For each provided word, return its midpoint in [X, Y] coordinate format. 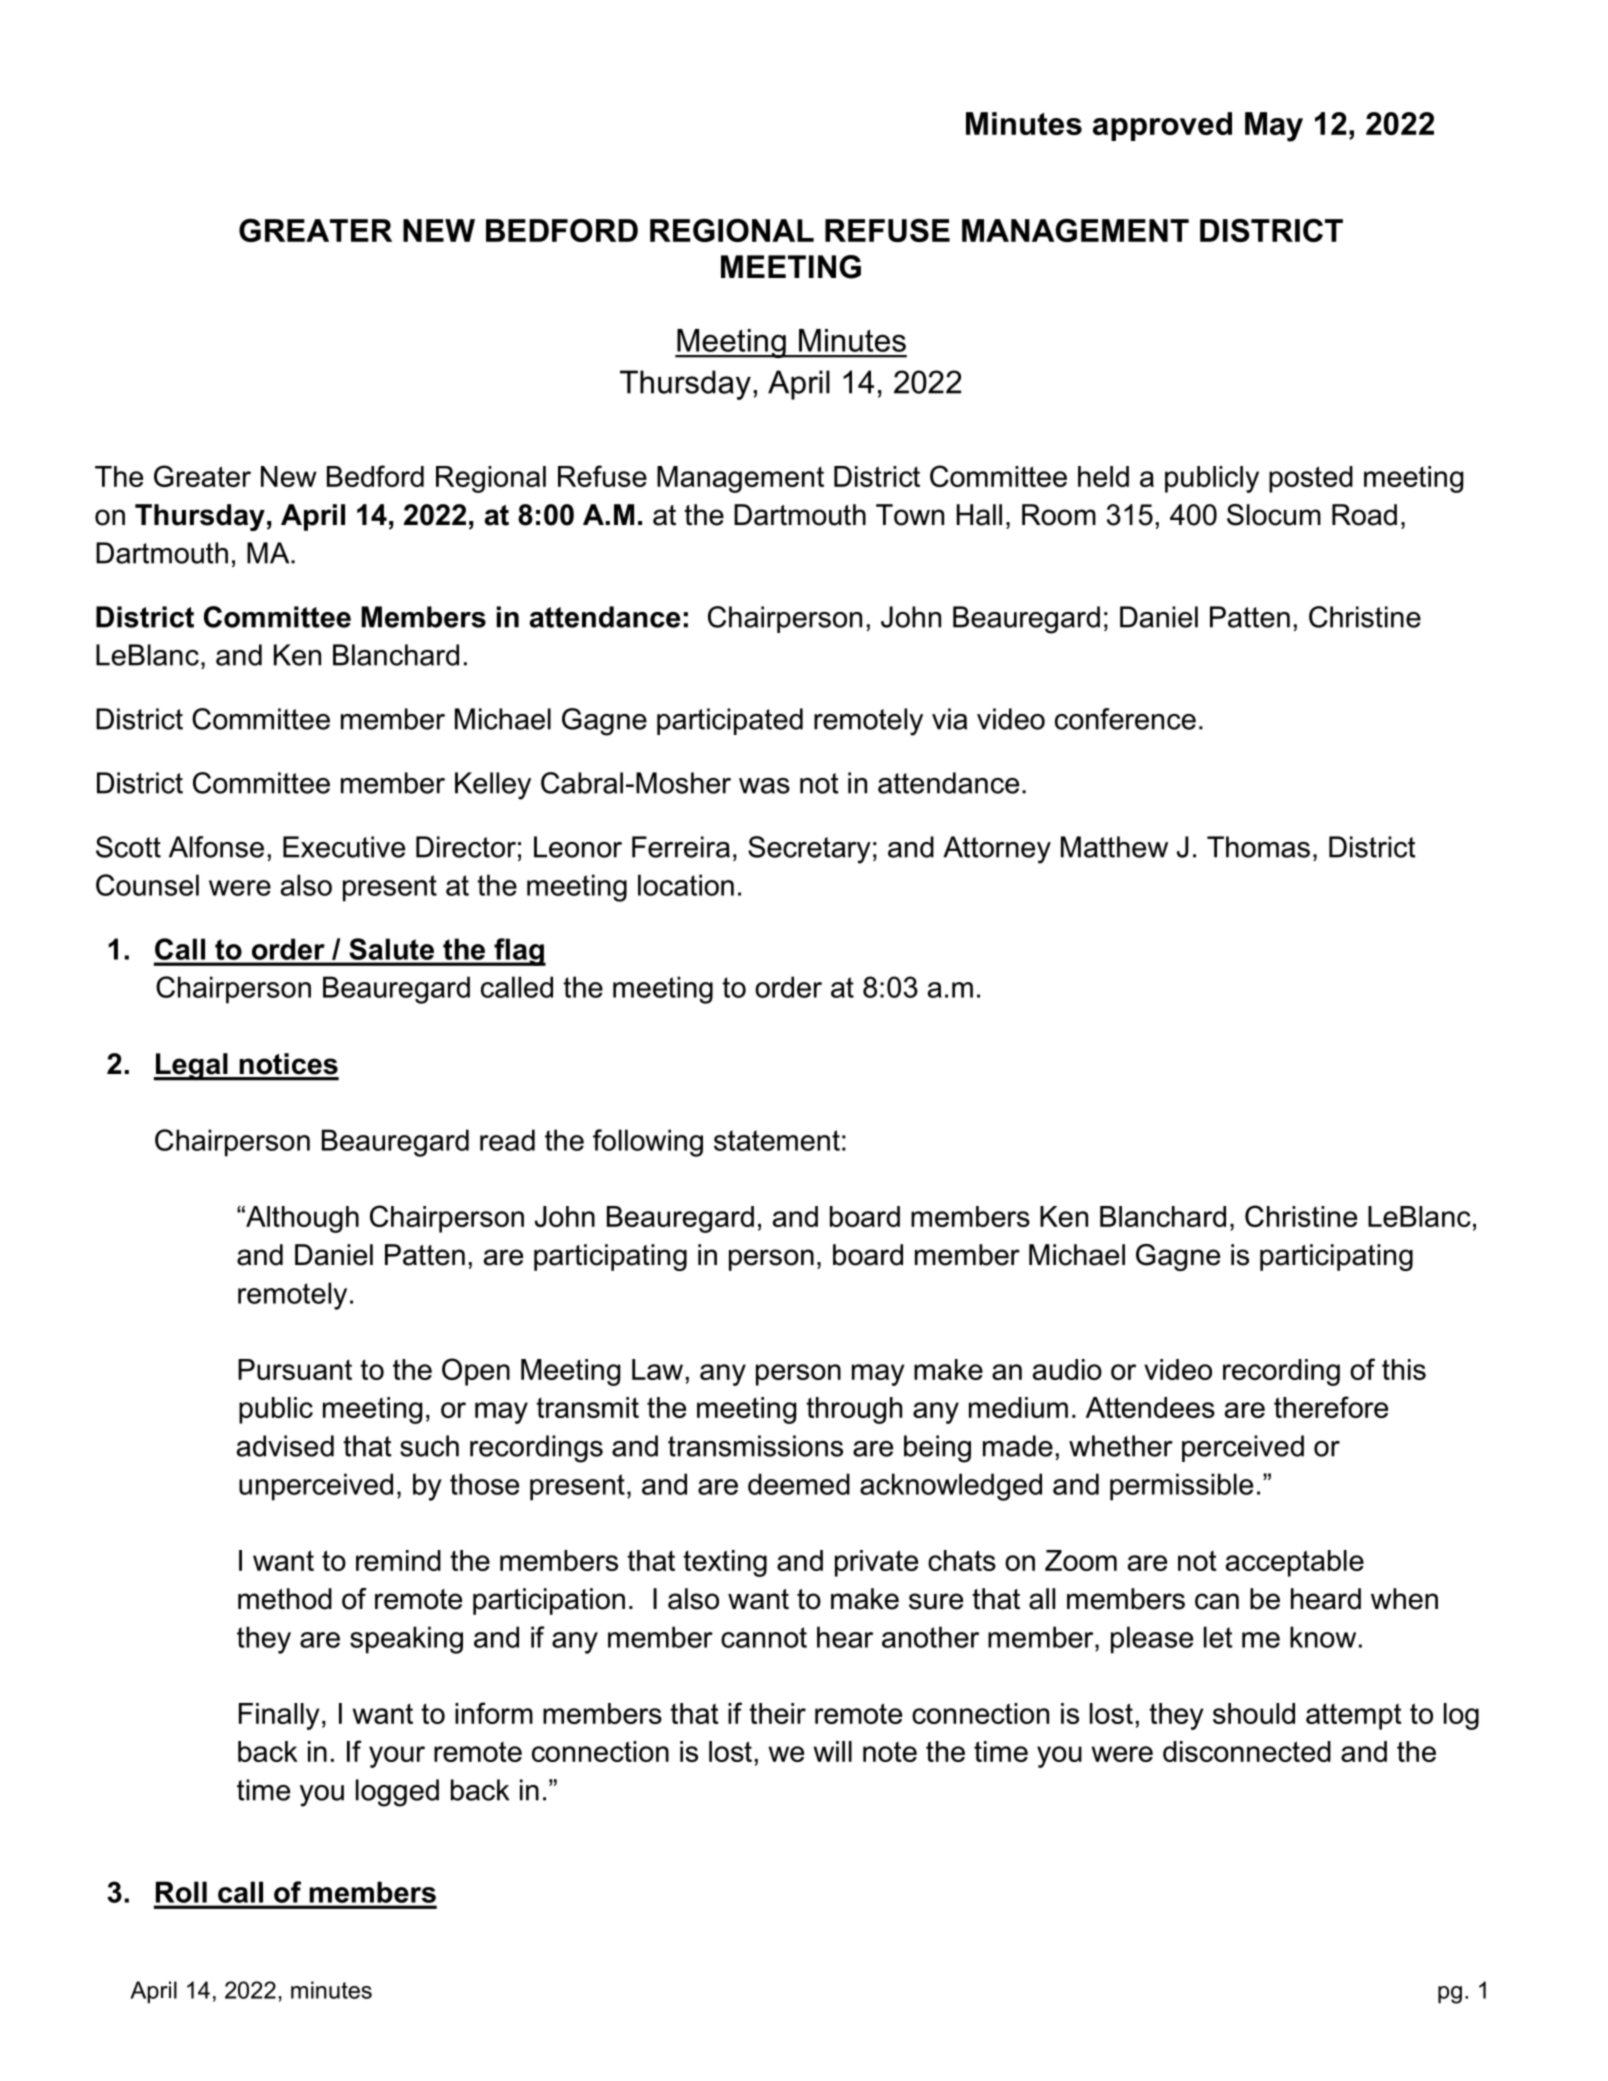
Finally [279, 1716]
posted [1311, 479]
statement [777, 1140]
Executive [344, 847]
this [1404, 1369]
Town [910, 515]
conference [1125, 719]
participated [730, 721]
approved [1162, 126]
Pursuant [295, 1369]
